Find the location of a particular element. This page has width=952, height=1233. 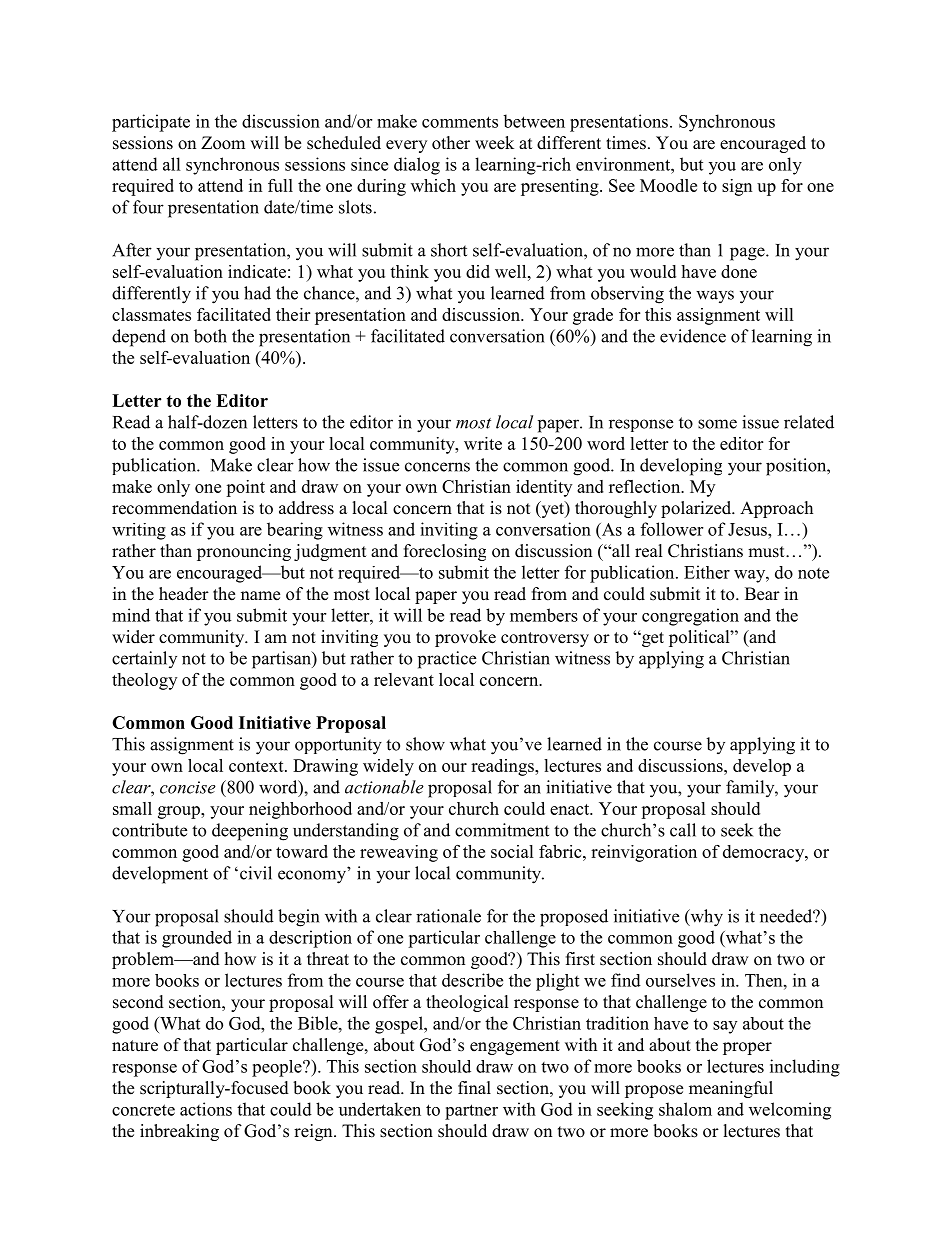

other is located at coordinates (451, 143).
